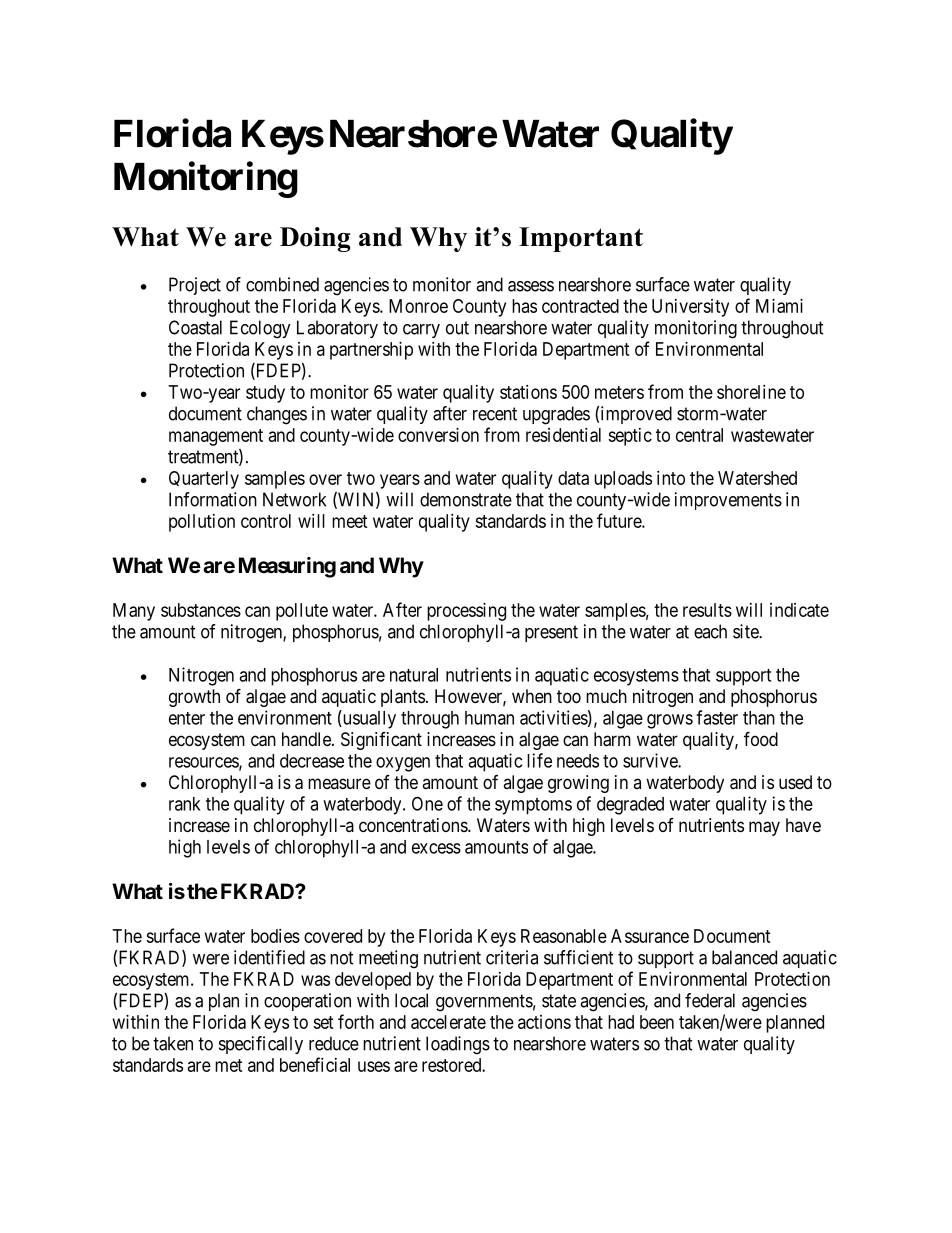 This image has width=952, height=1233. I want to click on Project, so click(195, 286).
